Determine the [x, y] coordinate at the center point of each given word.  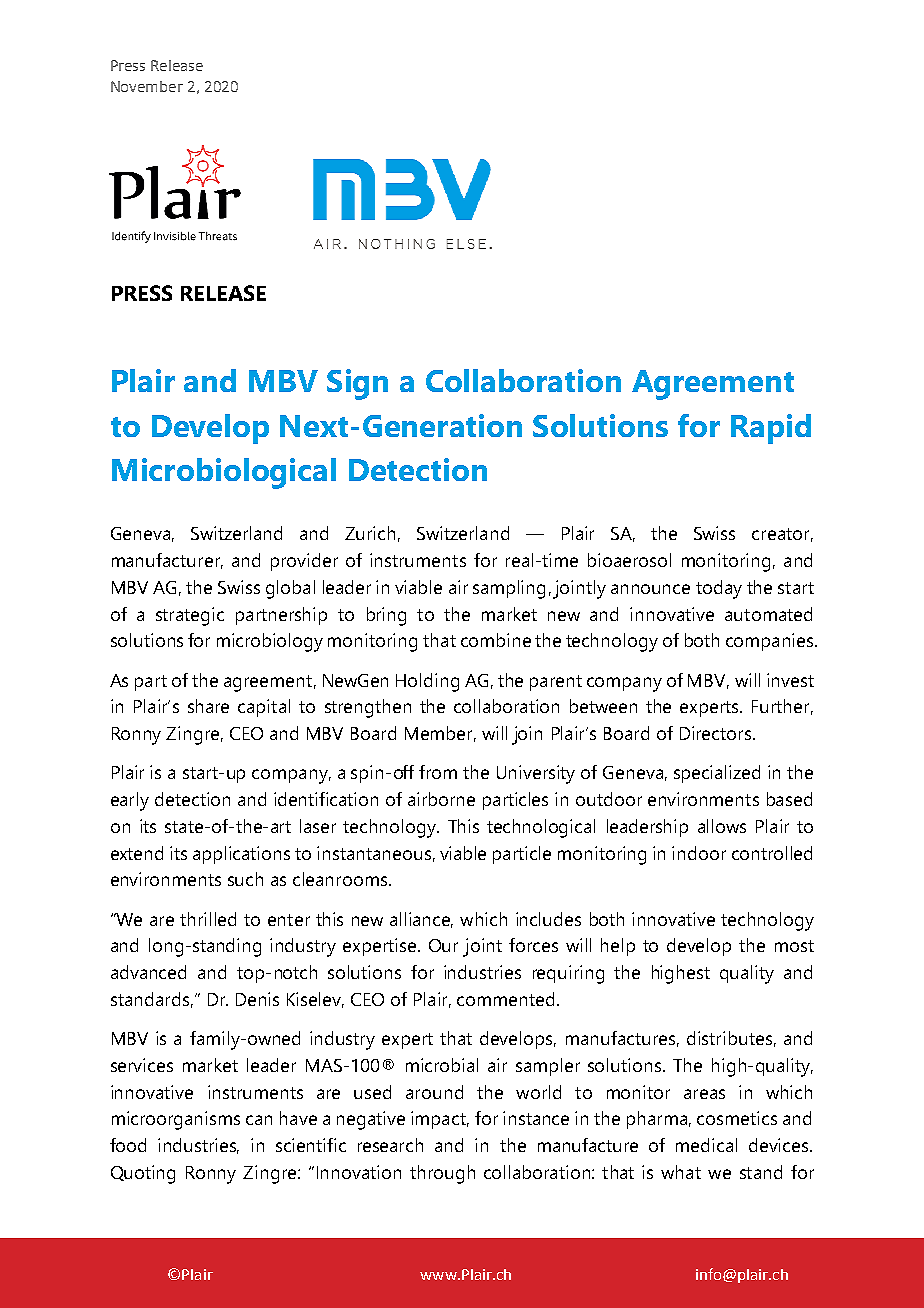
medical [706, 1145]
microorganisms [176, 1120]
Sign [357, 384]
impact [440, 1120]
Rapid [771, 429]
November [147, 86]
